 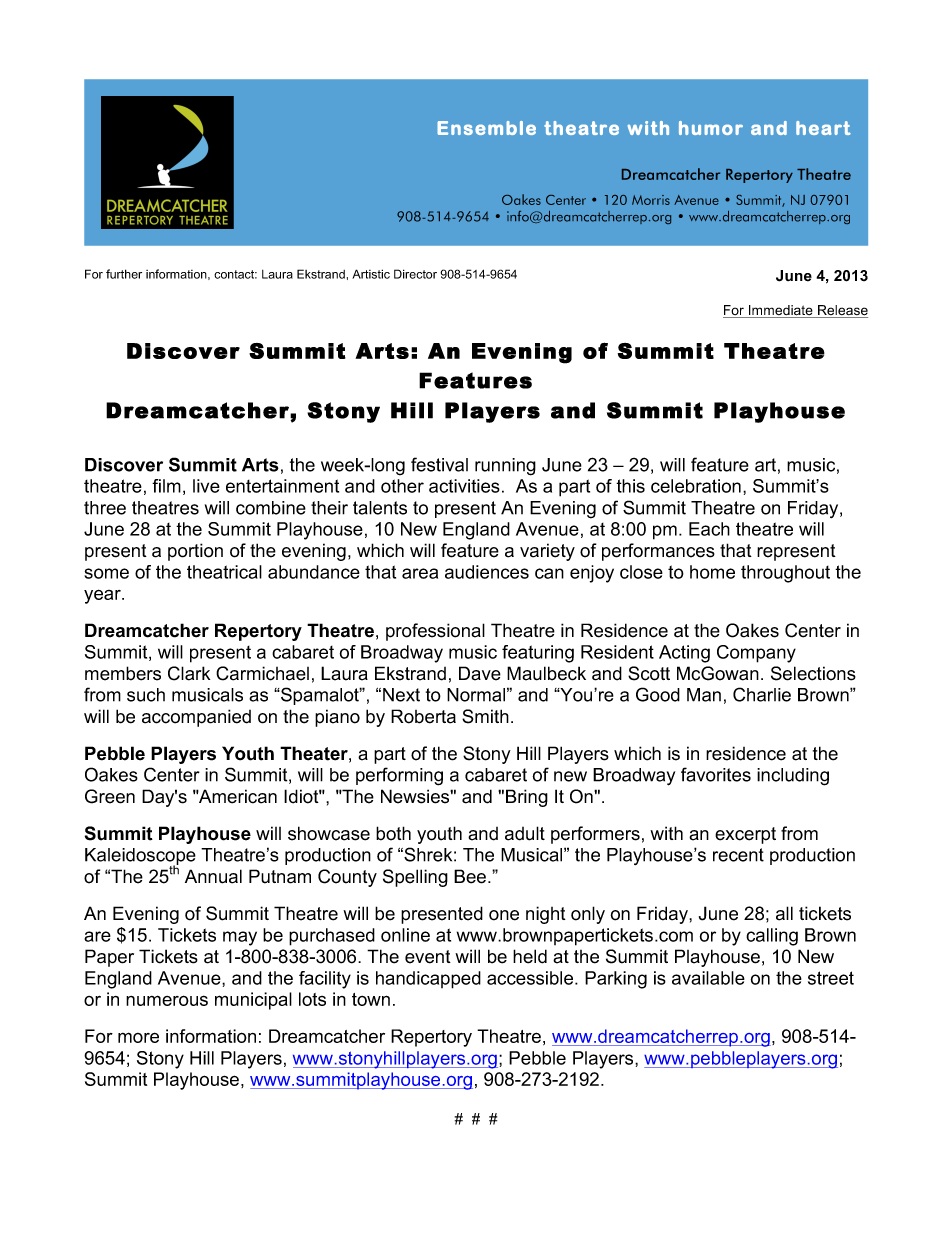 What do you see at coordinates (762, 694) in the image?
I see `Charlie` at bounding box center [762, 694].
